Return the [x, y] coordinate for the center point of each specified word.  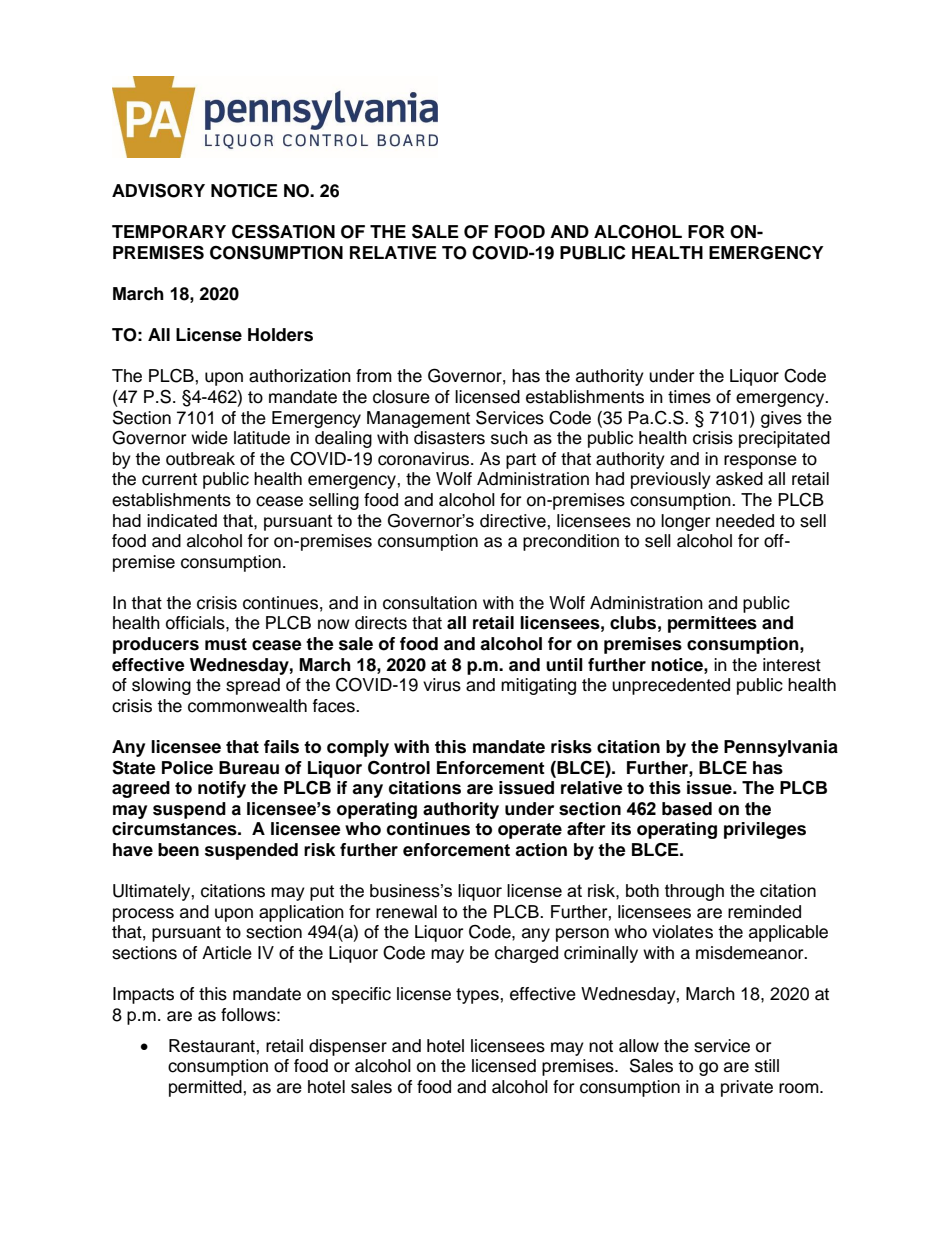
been [178, 850]
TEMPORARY [169, 232]
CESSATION [283, 231]
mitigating [538, 686]
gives [781, 419]
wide [209, 438]
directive [514, 521]
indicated [182, 520]
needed [745, 521]
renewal [406, 912]
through [694, 892]
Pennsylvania [781, 748]
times [689, 397]
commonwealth [247, 706]
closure [401, 397]
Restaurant [213, 1046]
